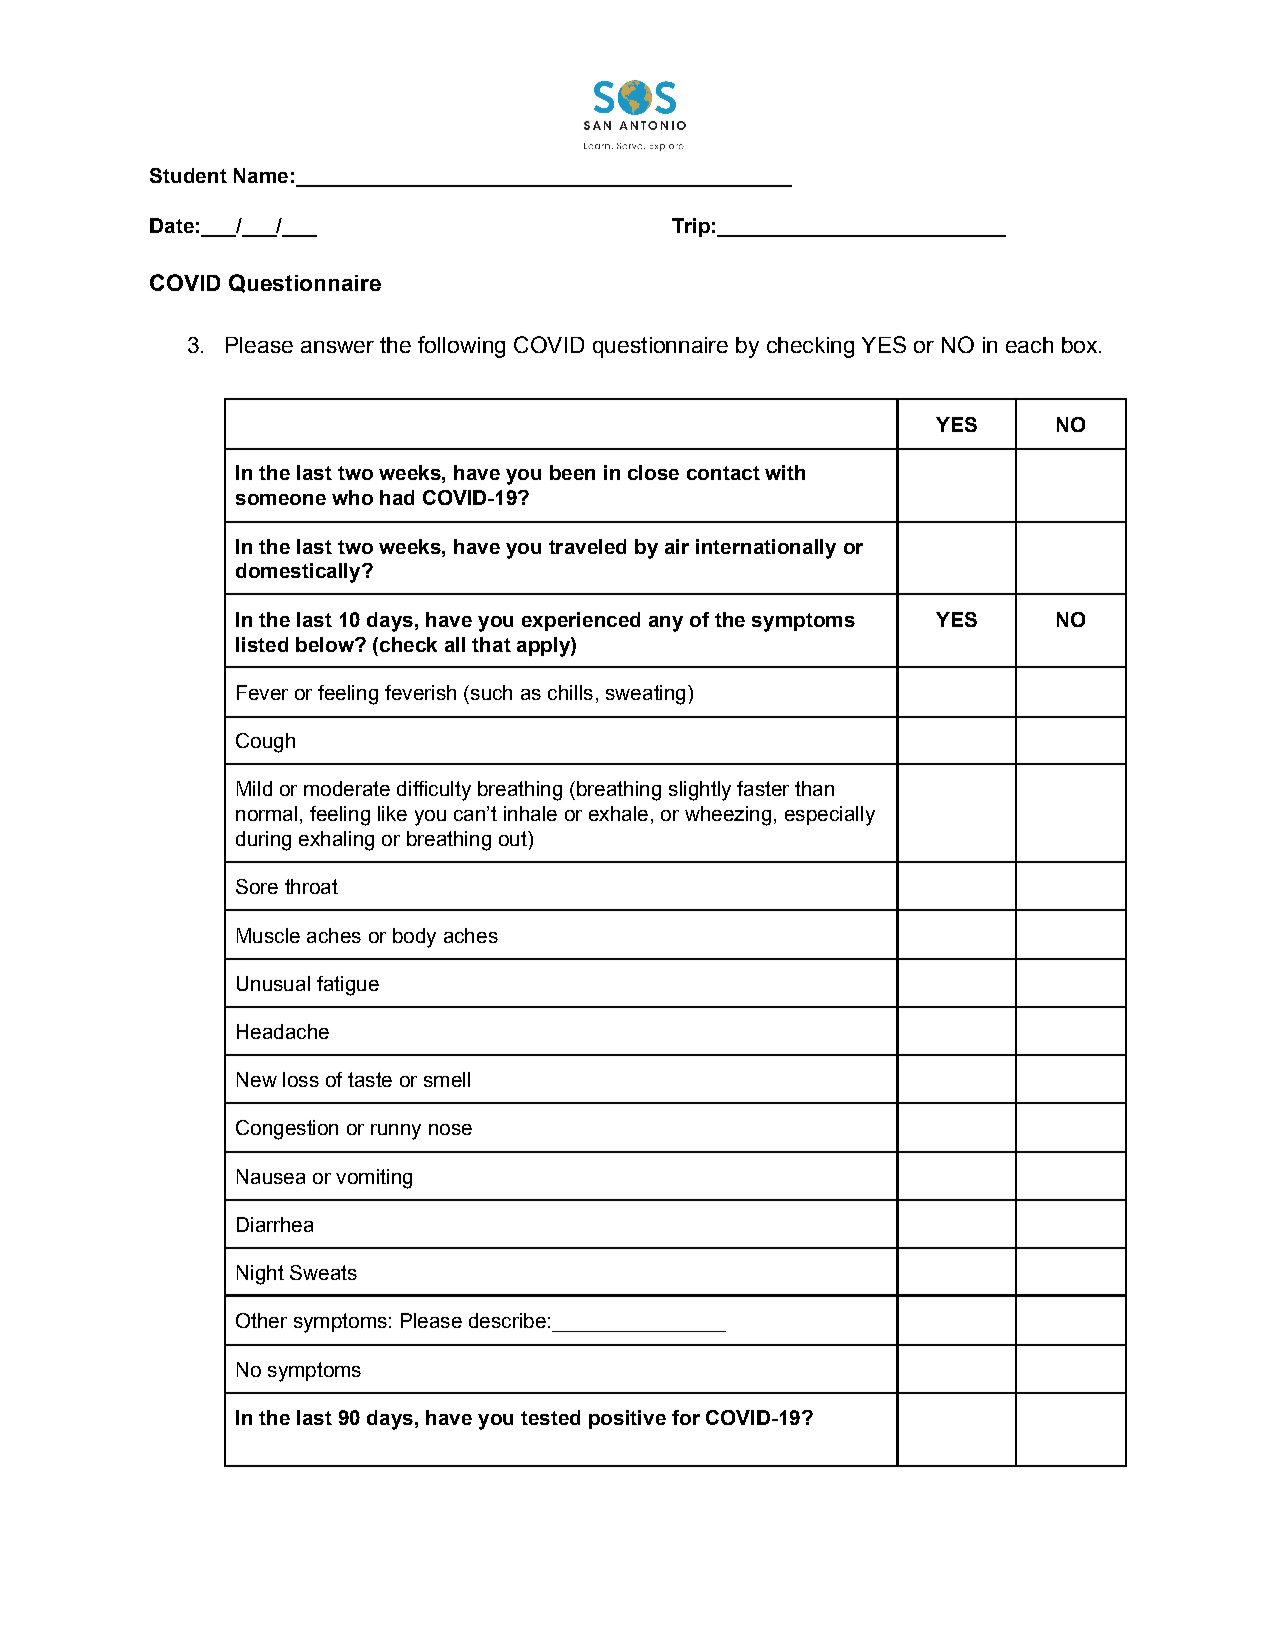  Describe the element at coordinates (1029, 345) in the screenshot. I see `each` at that location.
